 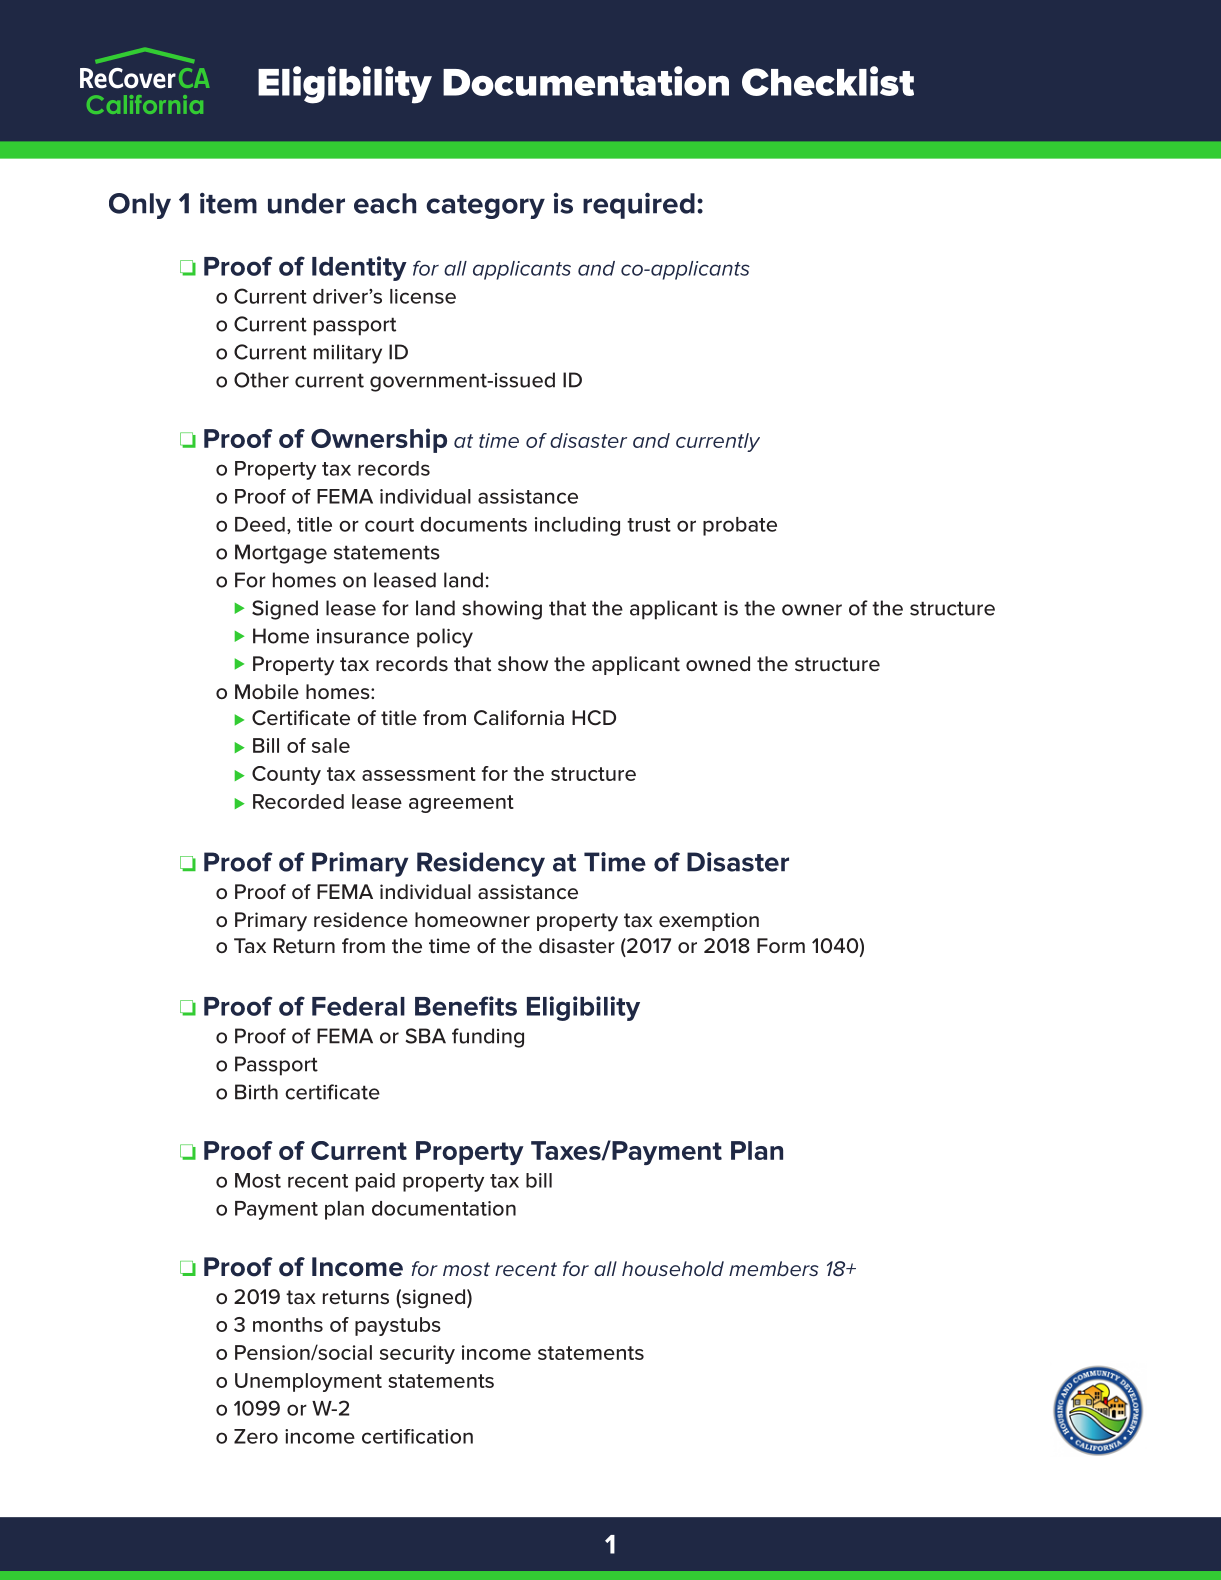 I want to click on Zero, so click(x=256, y=1436).
